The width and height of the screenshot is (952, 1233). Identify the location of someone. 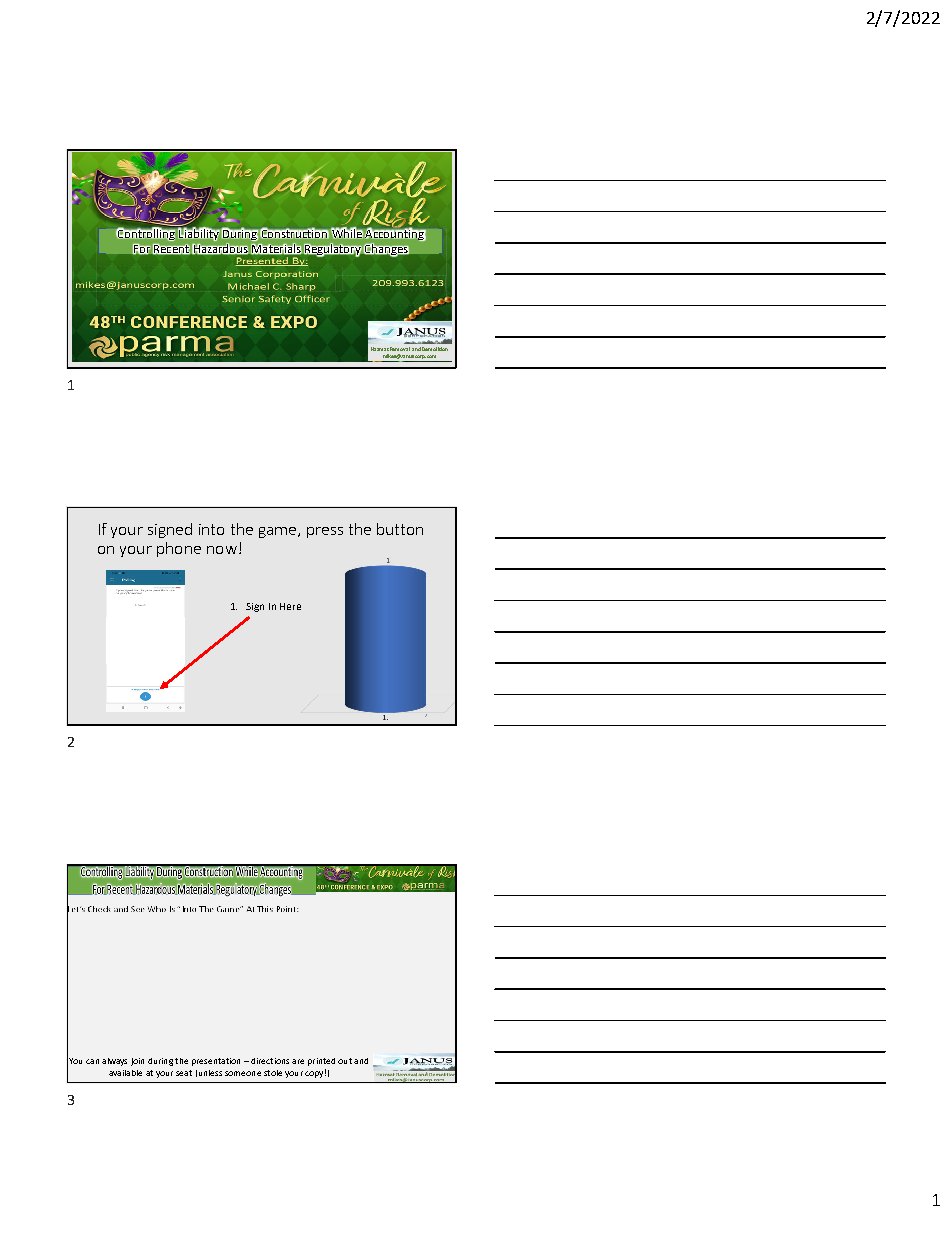
(243, 1073).
